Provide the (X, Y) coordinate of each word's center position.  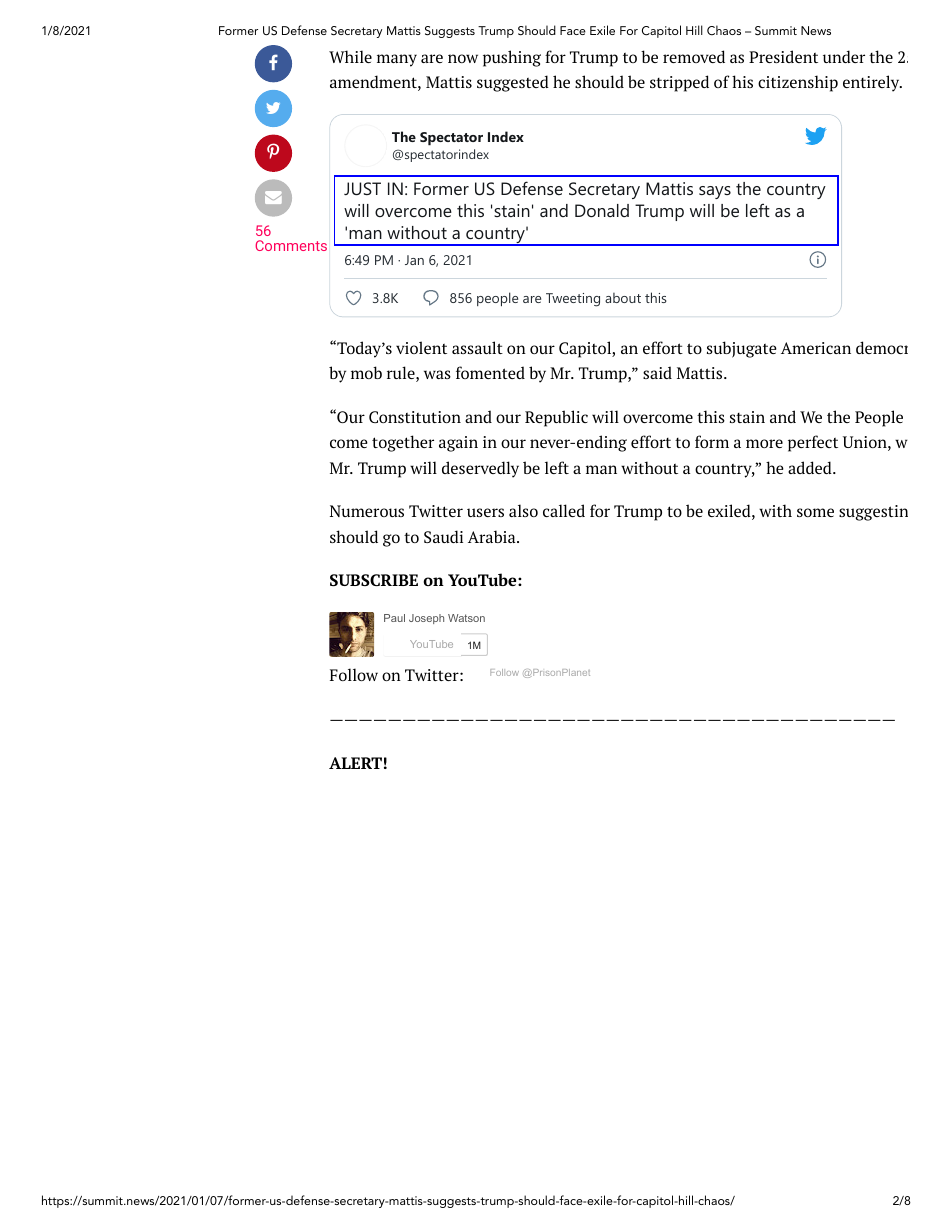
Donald (602, 210)
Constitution (415, 417)
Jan (414, 260)
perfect (813, 443)
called (564, 510)
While (350, 56)
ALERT (355, 763)
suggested (513, 83)
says (715, 192)
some (815, 512)
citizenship (798, 83)
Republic (556, 418)
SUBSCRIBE (374, 580)
